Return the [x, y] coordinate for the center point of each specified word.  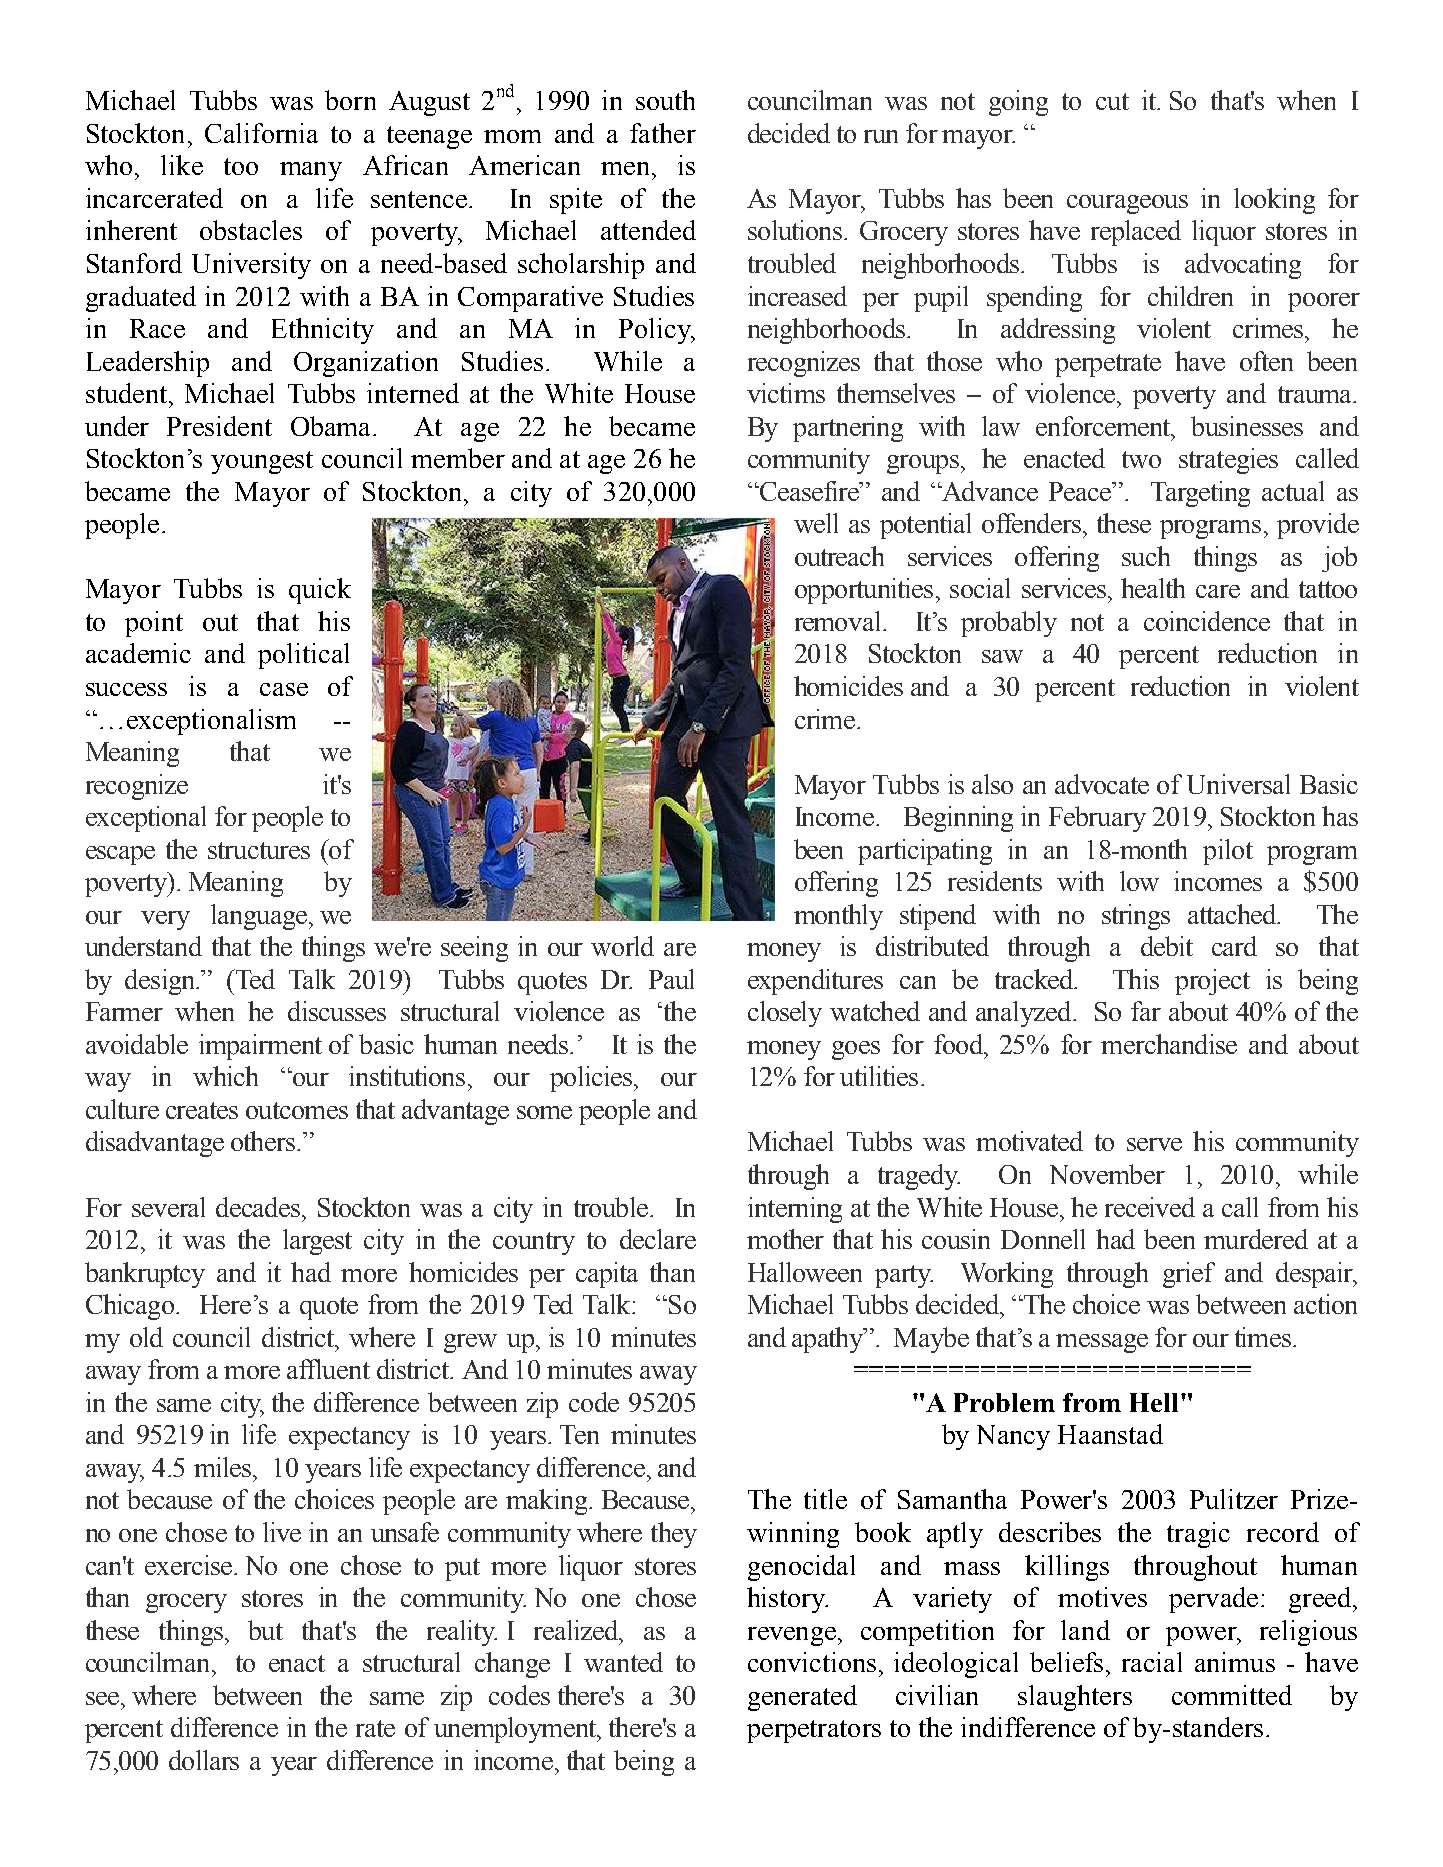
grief [1189, 1275]
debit [1167, 946]
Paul [671, 979]
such [1146, 556]
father [663, 133]
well [816, 523]
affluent [328, 1369]
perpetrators [814, 1731]
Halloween [805, 1272]
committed [1232, 1695]
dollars [204, 1760]
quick [320, 591]
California [261, 133]
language [259, 917]
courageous [1127, 204]
